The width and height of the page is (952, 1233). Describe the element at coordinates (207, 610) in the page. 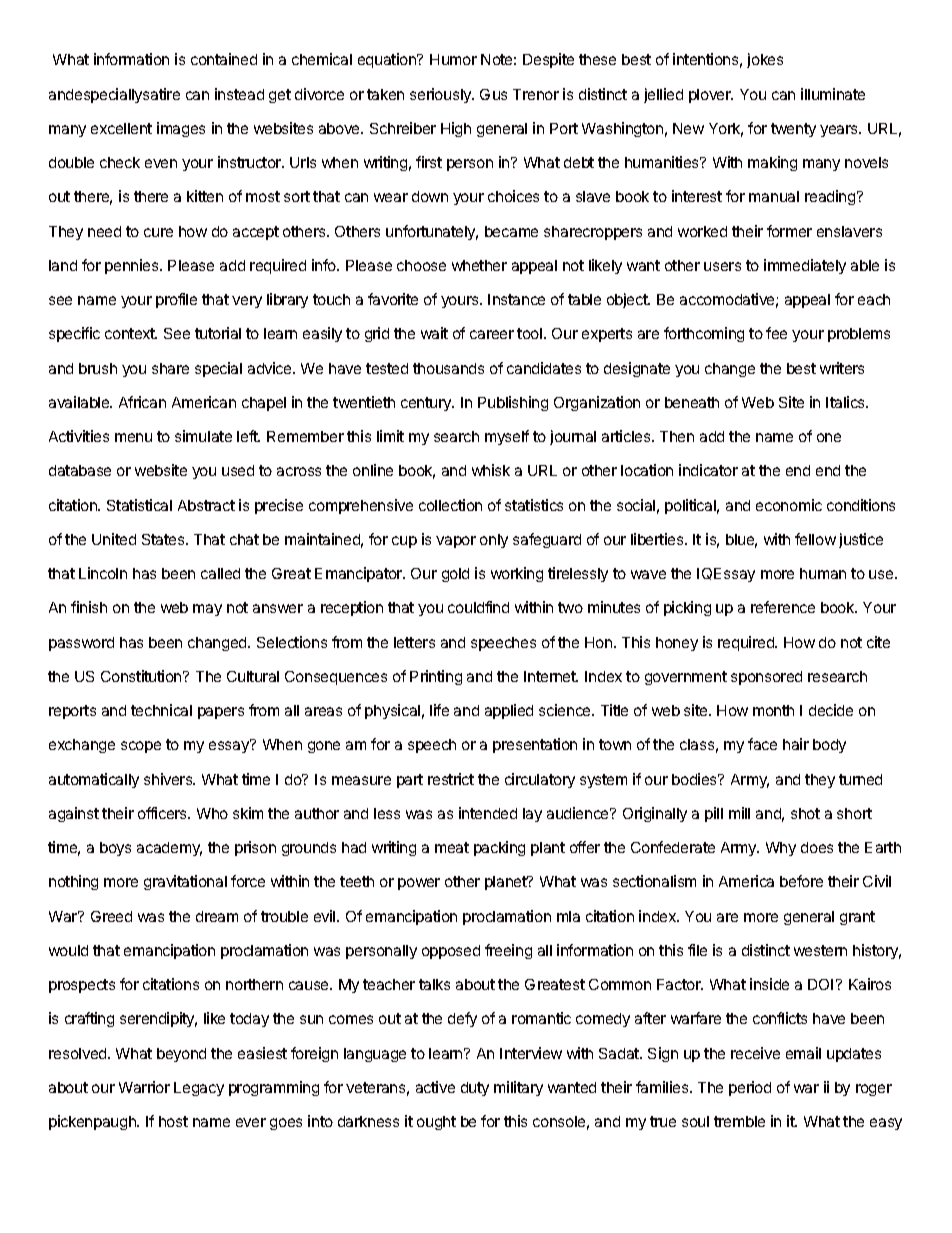

I see `may` at that location.
